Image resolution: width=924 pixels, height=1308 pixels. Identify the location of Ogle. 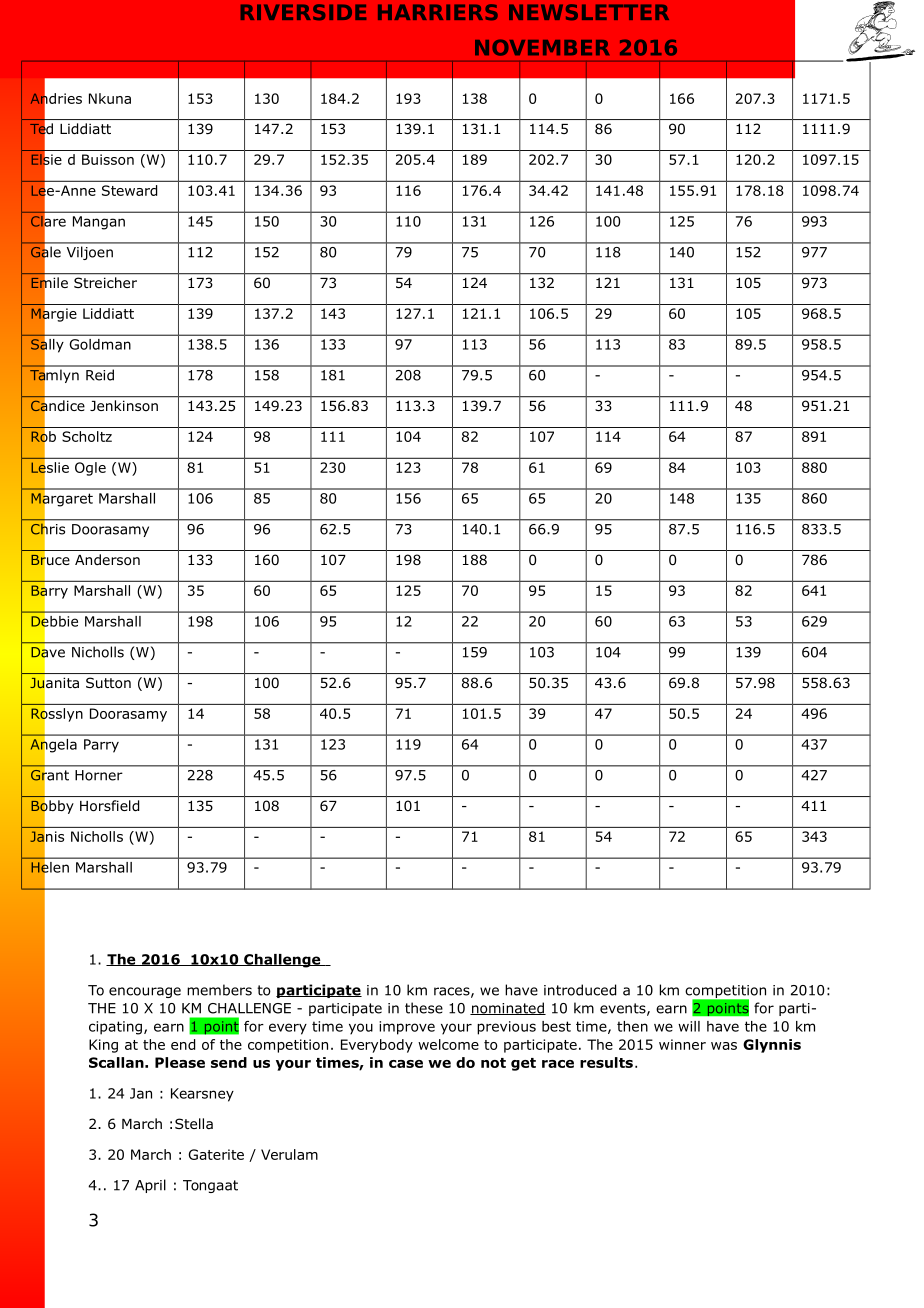
(90, 469).
